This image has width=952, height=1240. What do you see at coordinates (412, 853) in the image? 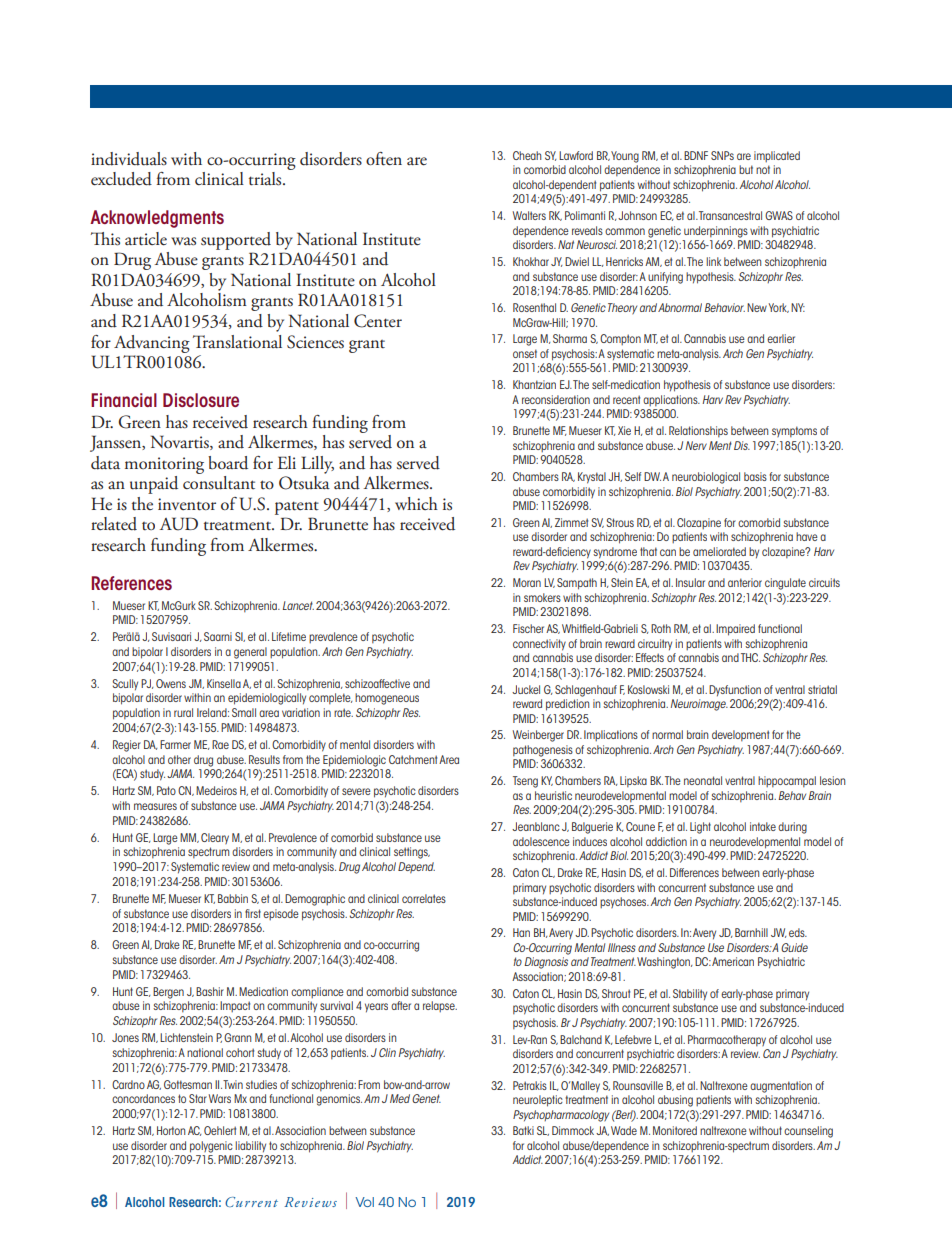
I see `settings` at bounding box center [412, 853].
